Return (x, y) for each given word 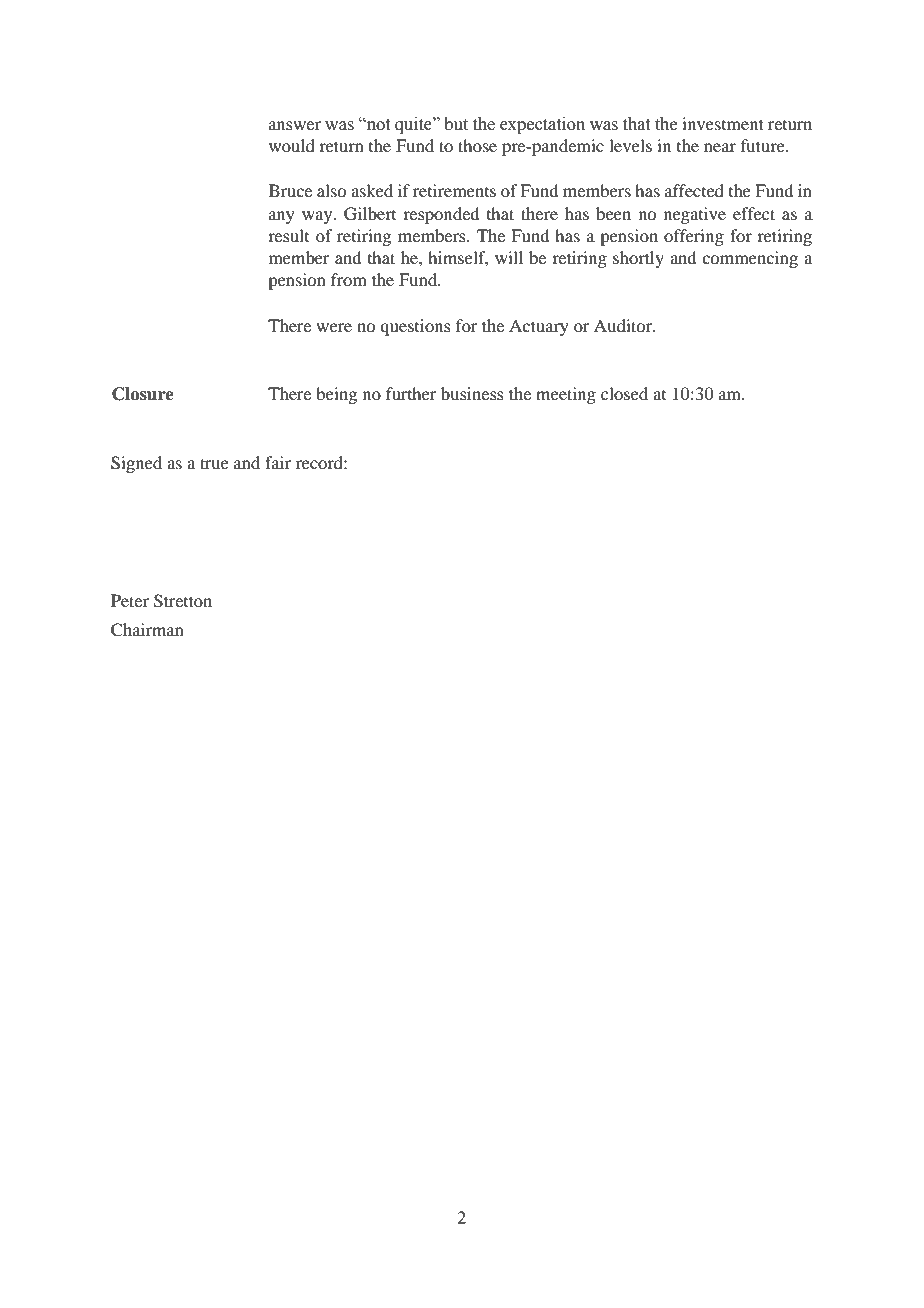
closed (624, 393)
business (472, 393)
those (477, 145)
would (292, 145)
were (334, 327)
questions (415, 327)
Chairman (147, 630)
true (214, 463)
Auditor (624, 325)
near (720, 147)
